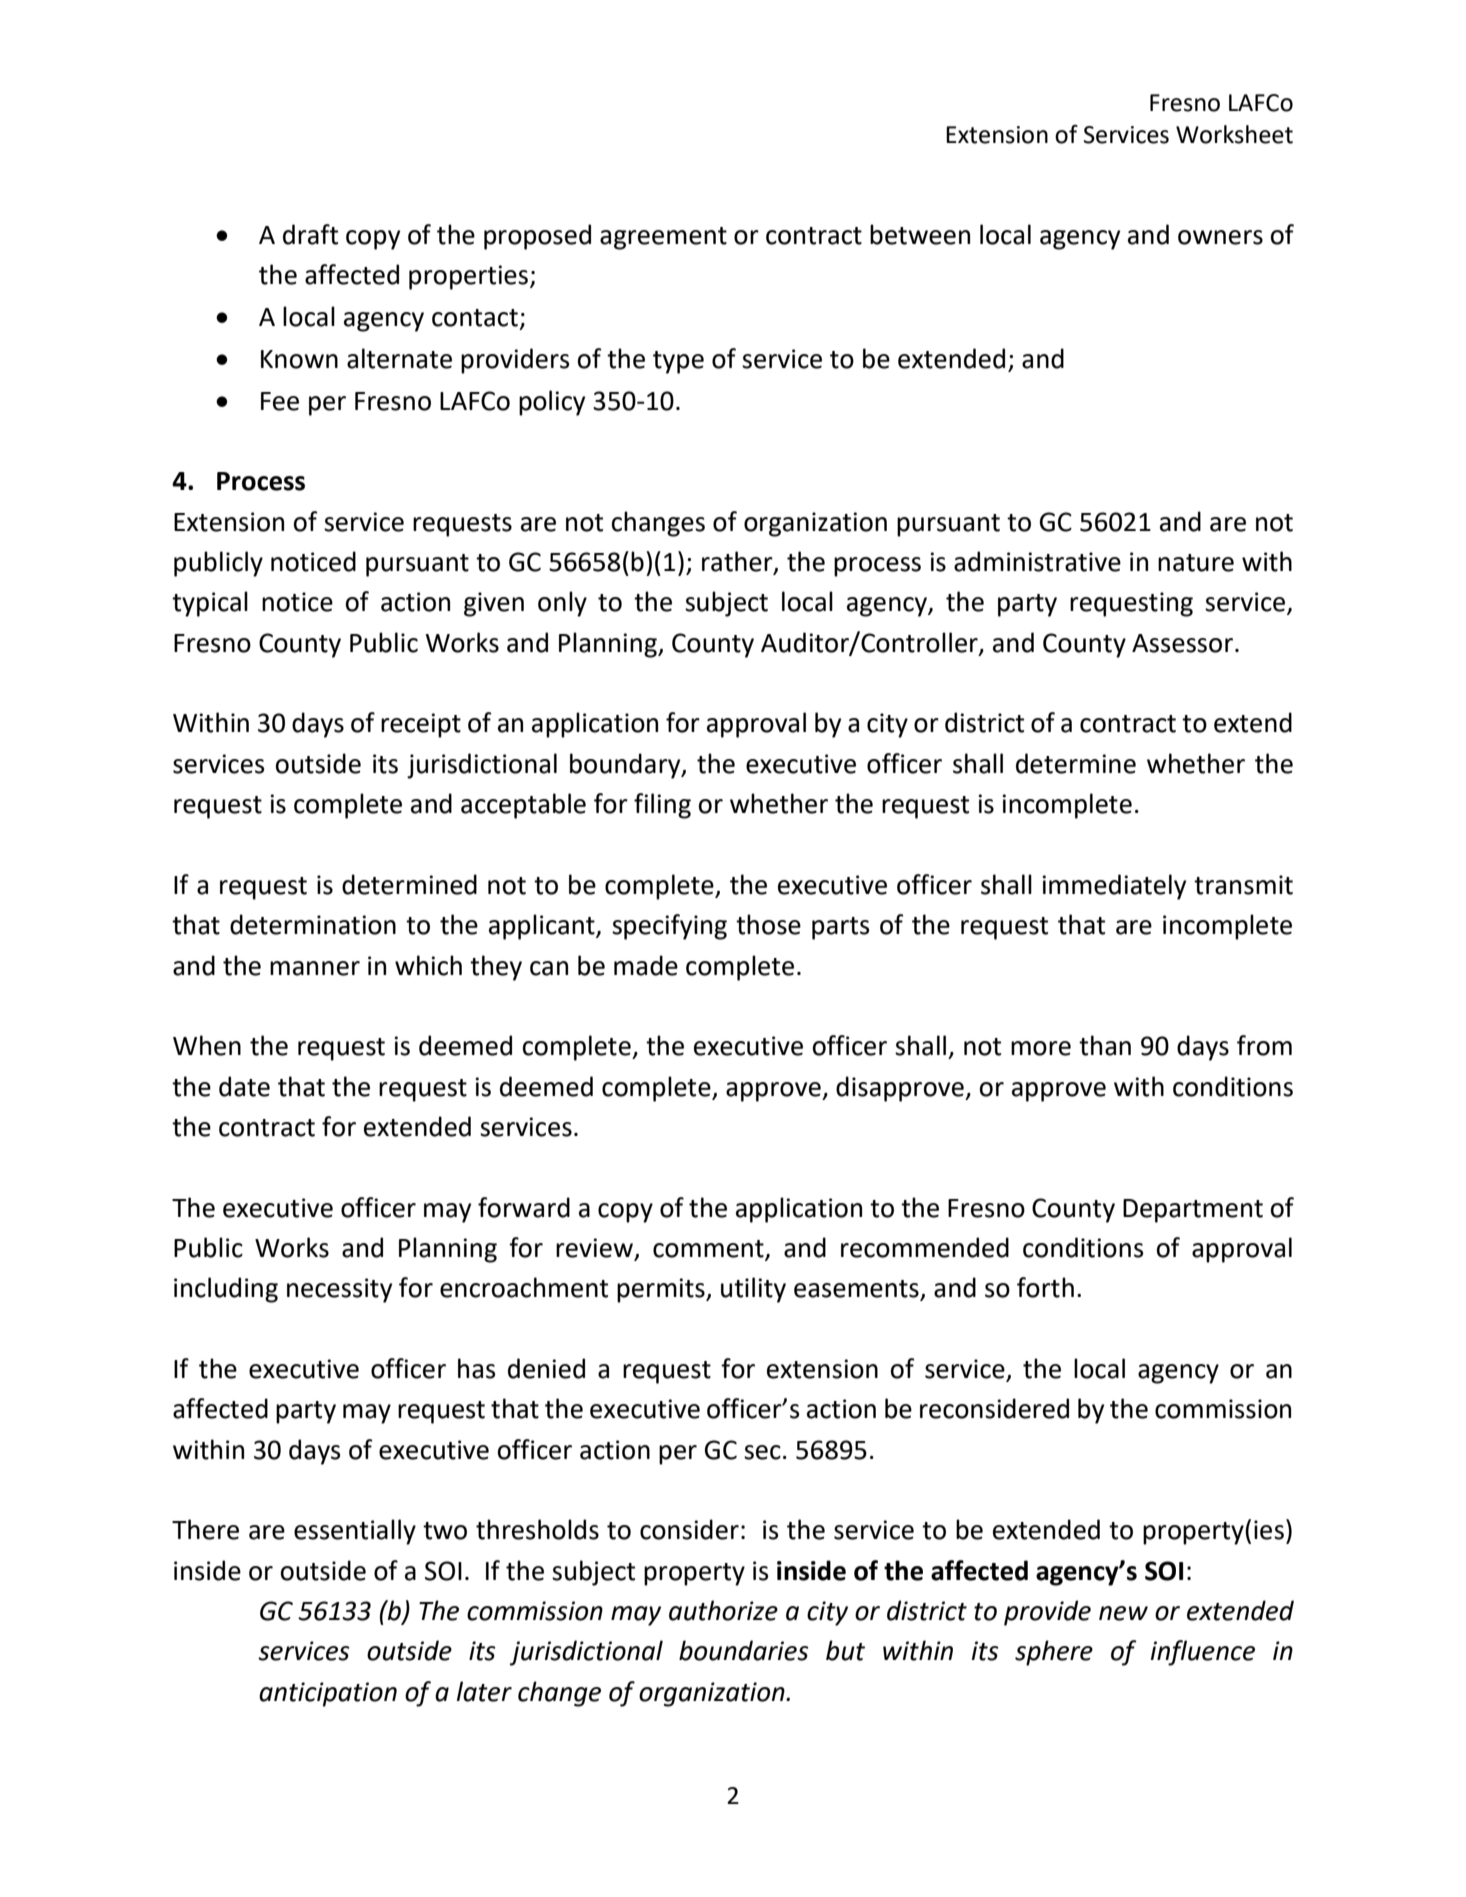  Describe the element at coordinates (1123, 1613) in the document. I see `new` at that location.
